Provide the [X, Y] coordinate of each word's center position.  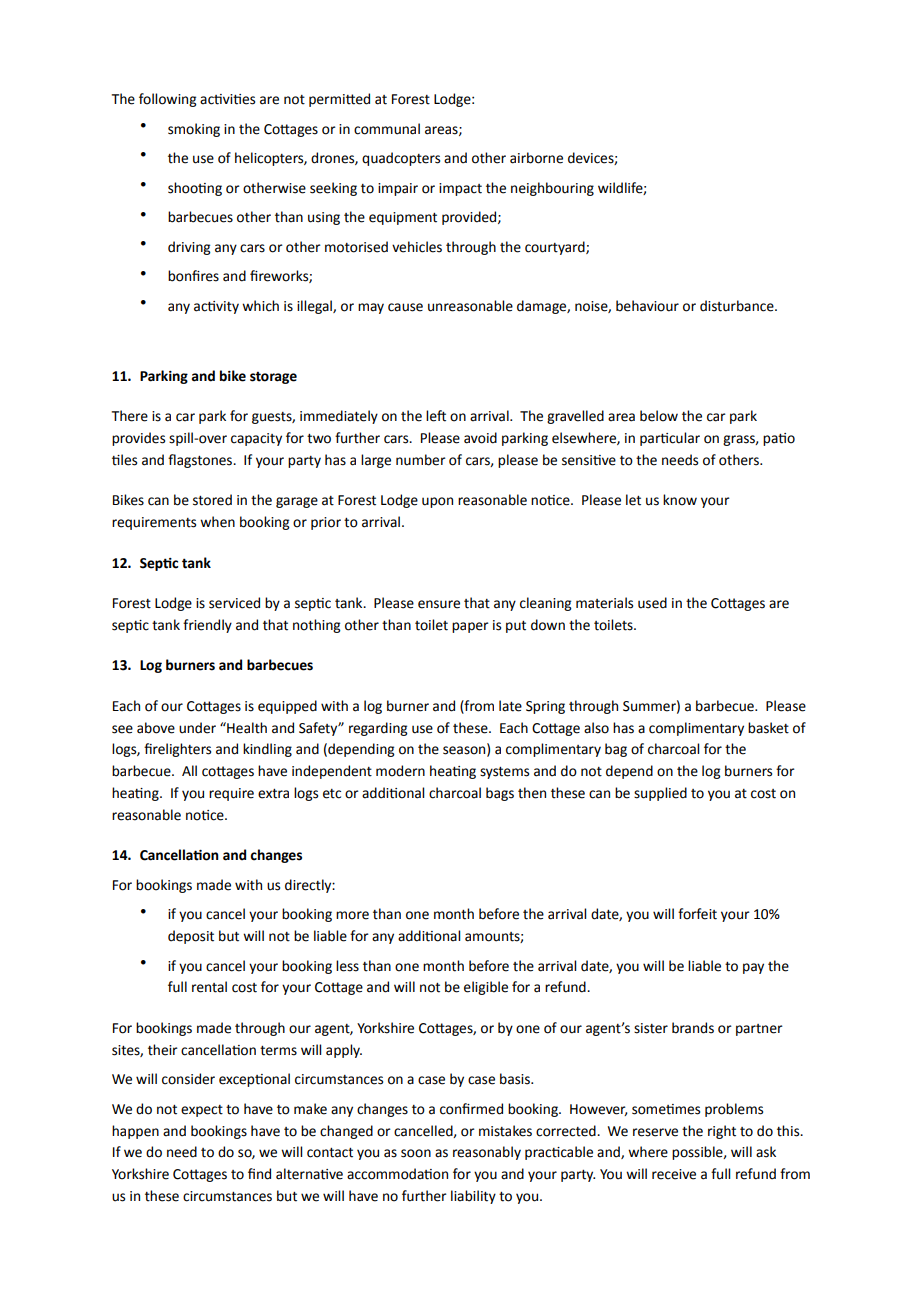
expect [202, 1111]
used [652, 603]
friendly [207, 626]
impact [460, 189]
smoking [194, 130]
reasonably [487, 1153]
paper [470, 627]
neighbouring [552, 189]
